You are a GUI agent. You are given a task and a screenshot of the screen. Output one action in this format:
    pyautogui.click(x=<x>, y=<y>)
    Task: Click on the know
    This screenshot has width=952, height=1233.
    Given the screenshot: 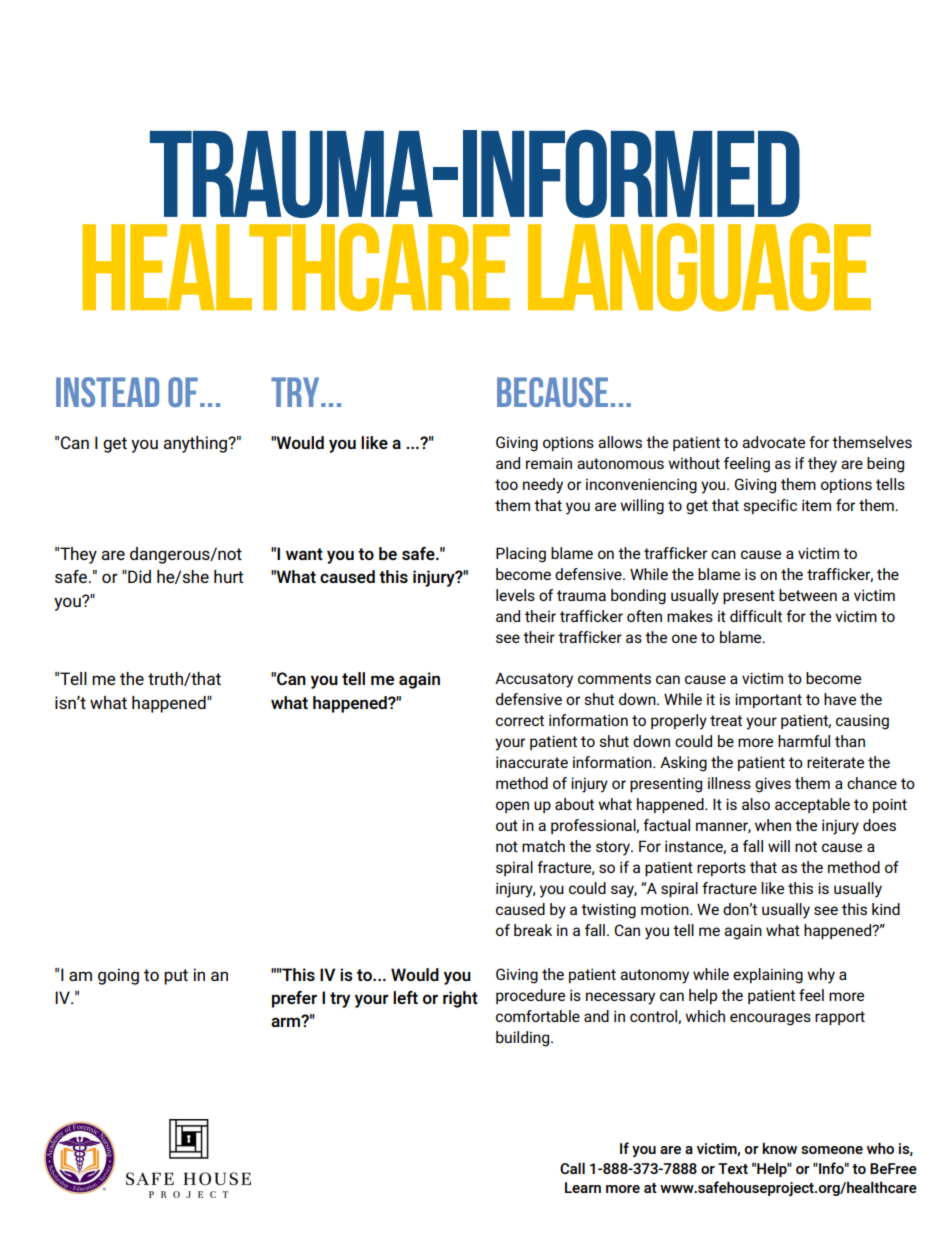 What is the action you would take?
    pyautogui.click(x=779, y=1148)
